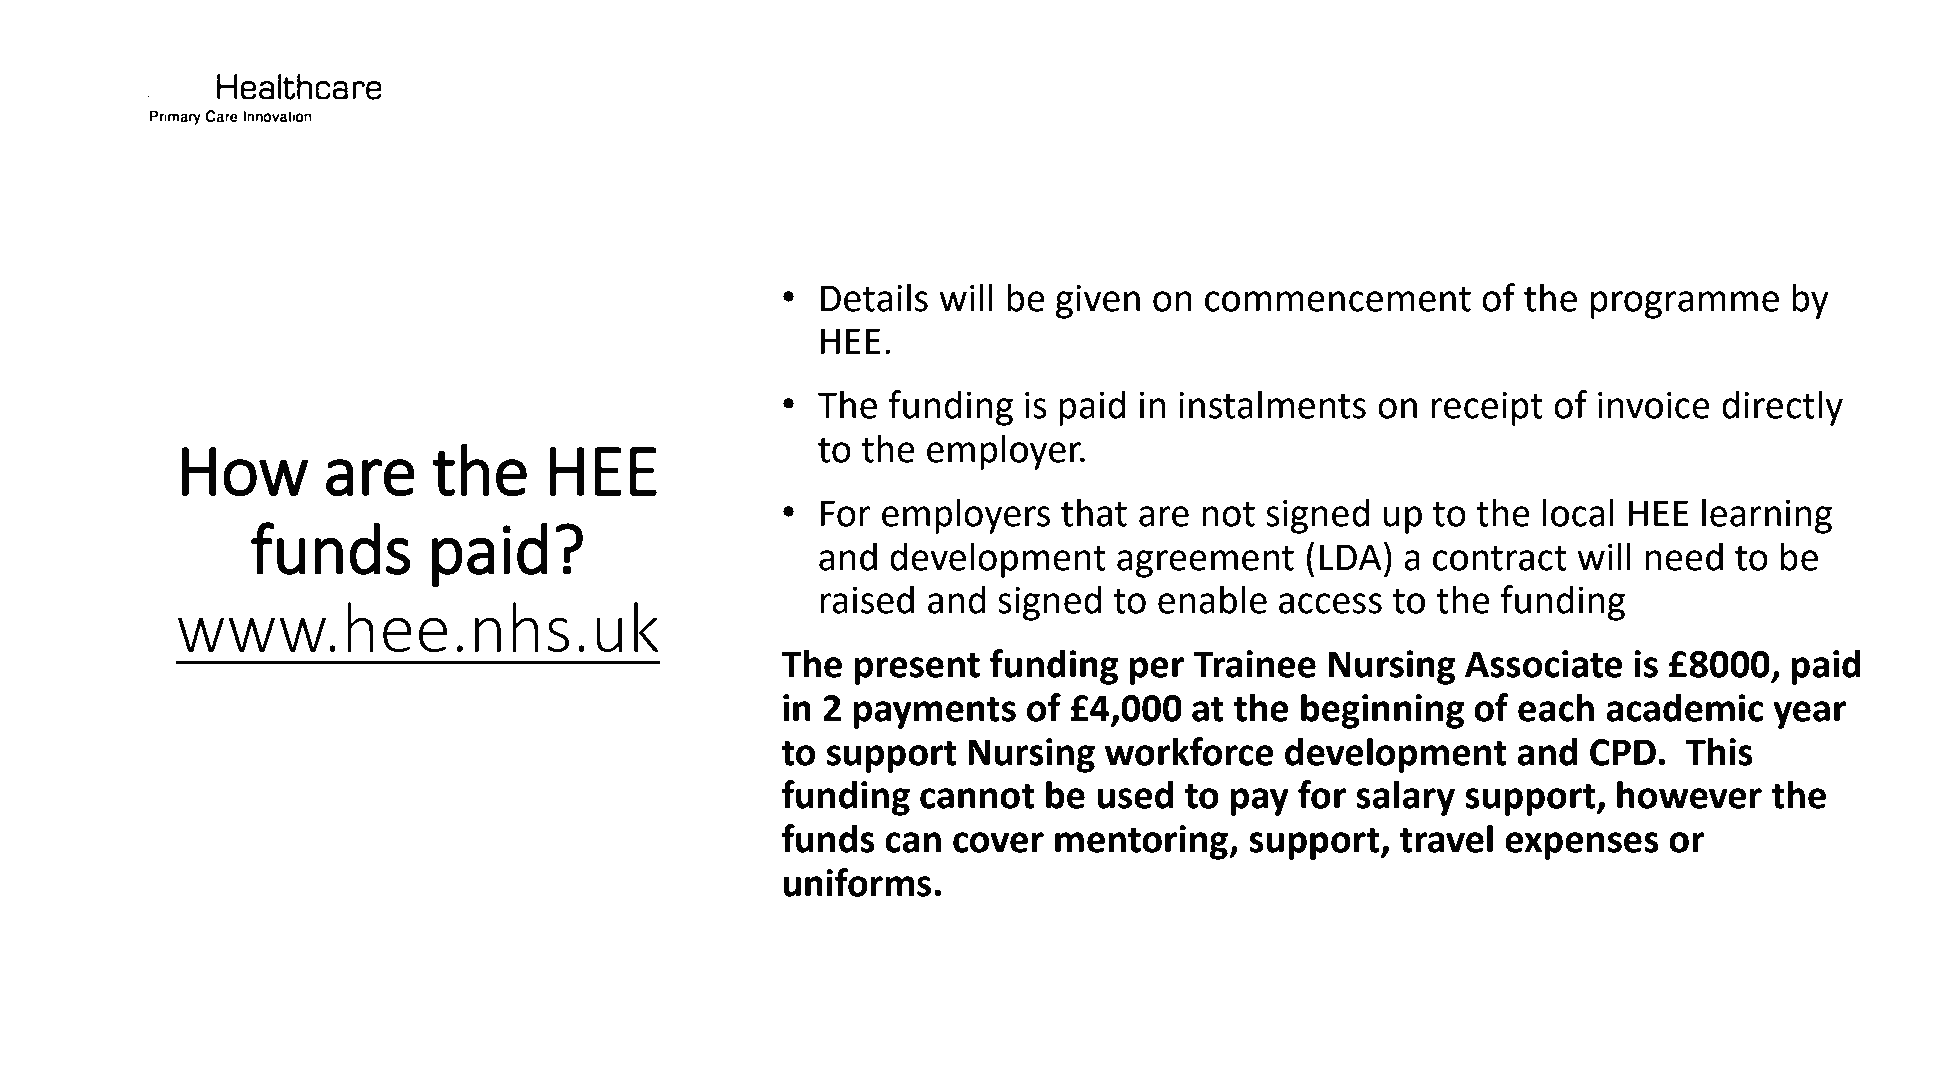 This screenshot has width=1941, height=1092. What do you see at coordinates (998, 842) in the screenshot?
I see `cover` at bounding box center [998, 842].
